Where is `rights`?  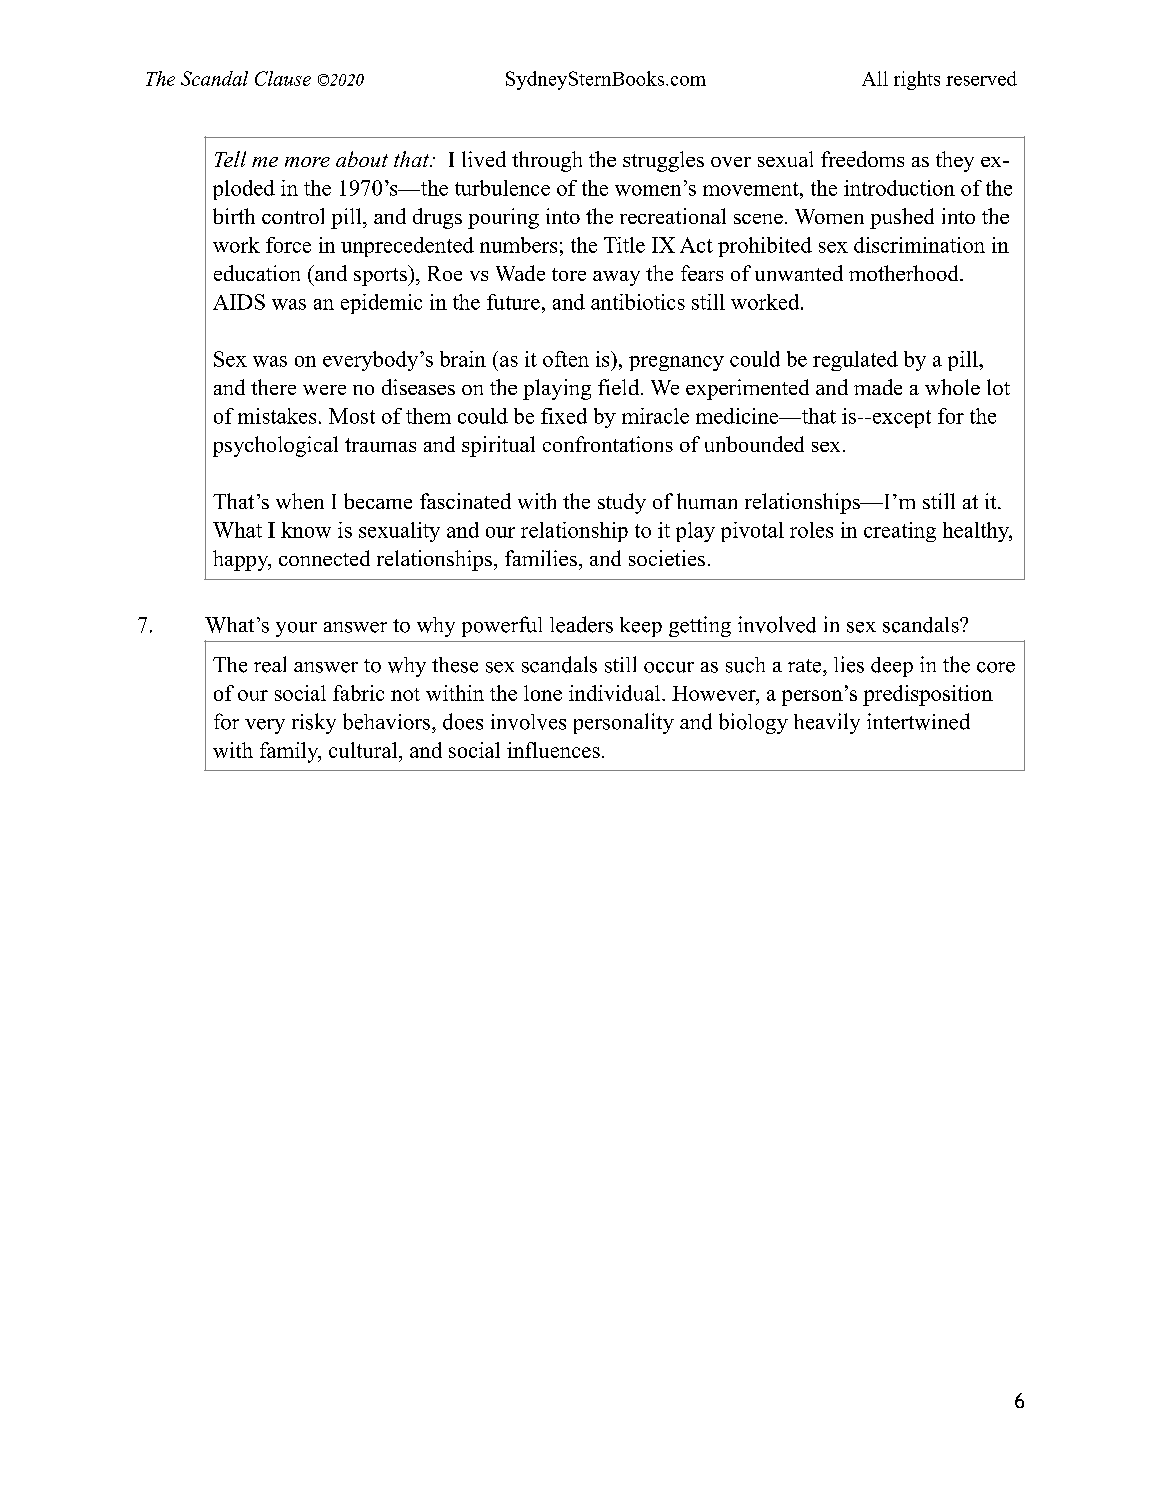 rights is located at coordinates (917, 80).
